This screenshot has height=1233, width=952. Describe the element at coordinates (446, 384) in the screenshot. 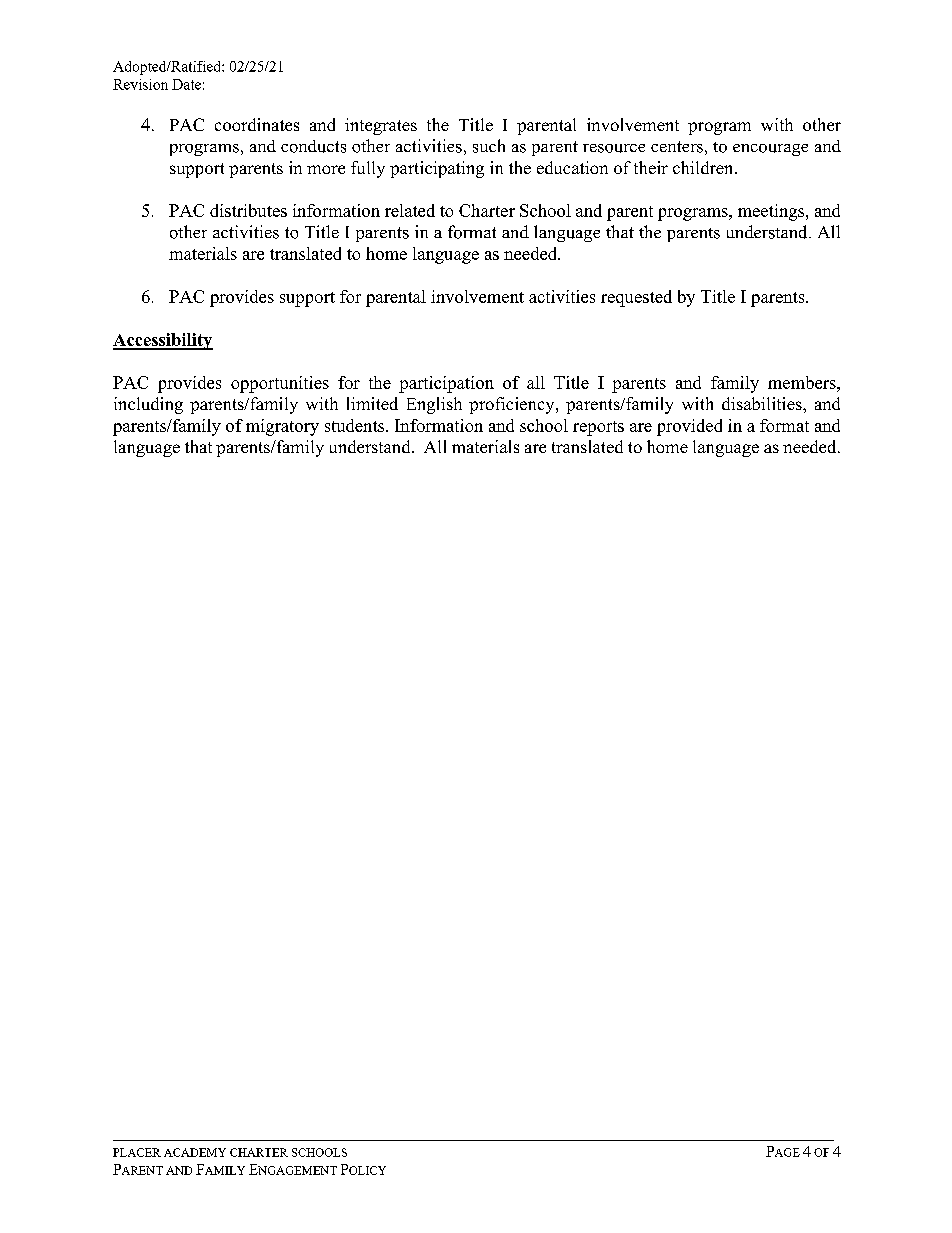

I see `participation` at that location.
